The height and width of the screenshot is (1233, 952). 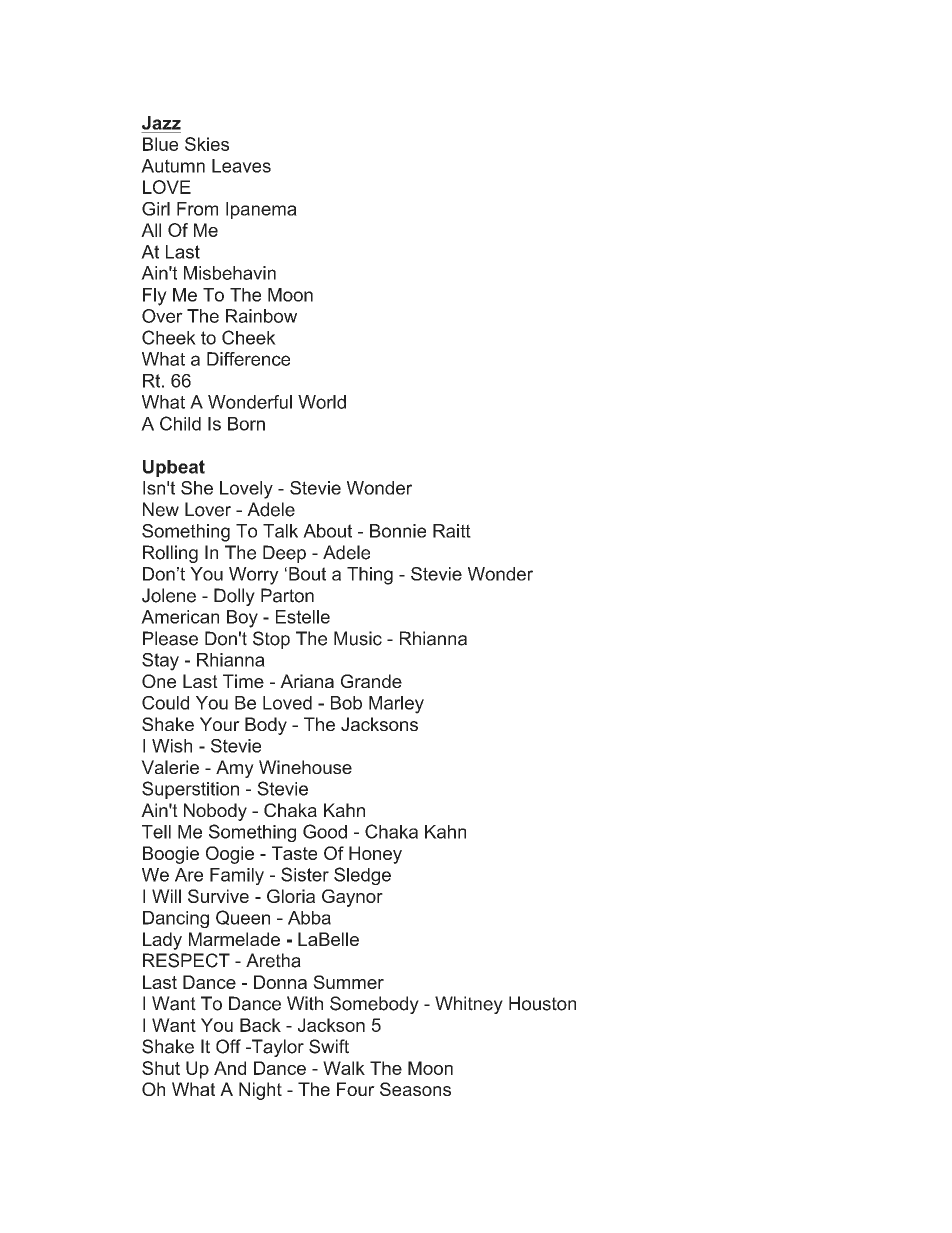 What do you see at coordinates (207, 144) in the screenshot?
I see `Skies` at bounding box center [207, 144].
